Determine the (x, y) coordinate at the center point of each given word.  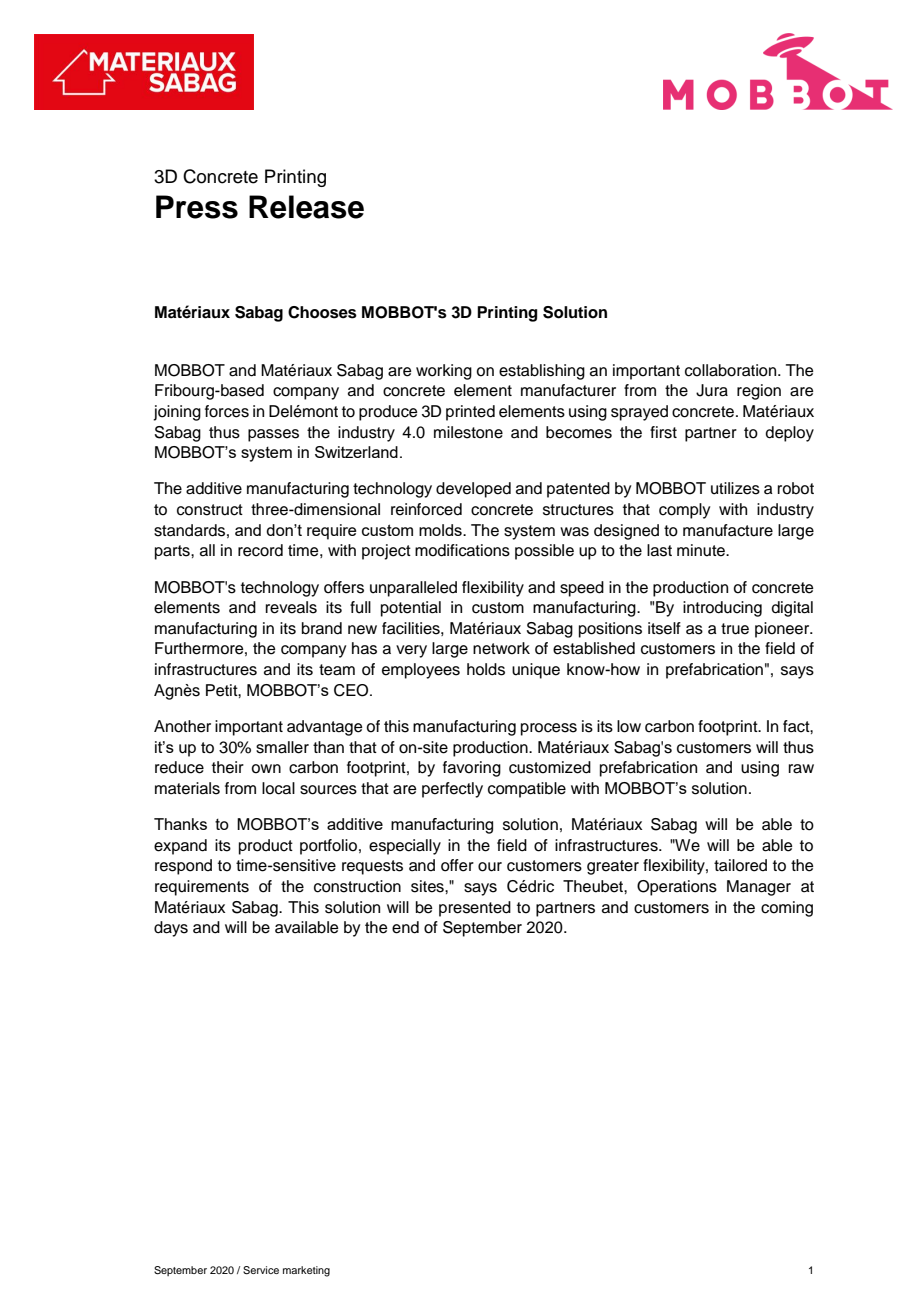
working (444, 372)
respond (183, 867)
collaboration (732, 370)
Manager (759, 888)
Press (197, 207)
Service (261, 1270)
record (260, 550)
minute (702, 550)
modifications (462, 550)
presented (475, 909)
